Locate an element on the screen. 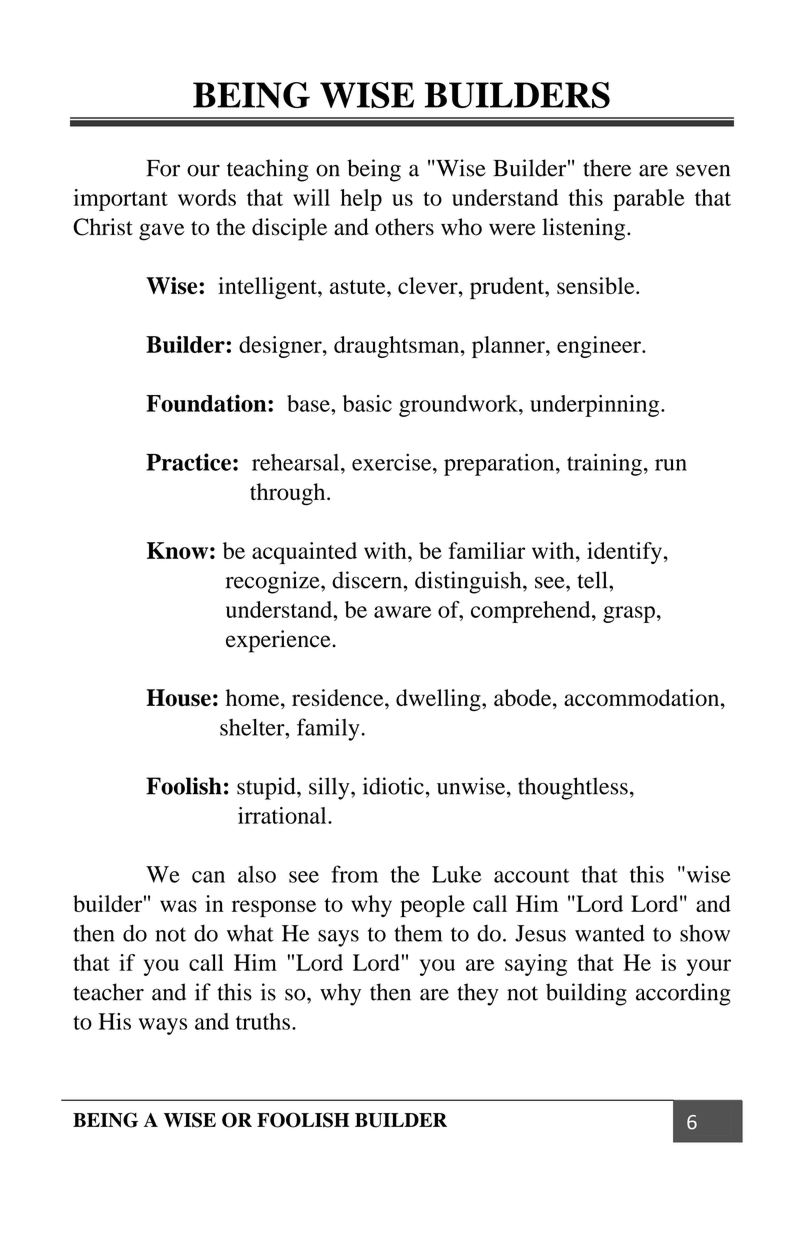 Image resolution: width=804 pixels, height=1243 pixels. aware is located at coordinates (402, 612).
